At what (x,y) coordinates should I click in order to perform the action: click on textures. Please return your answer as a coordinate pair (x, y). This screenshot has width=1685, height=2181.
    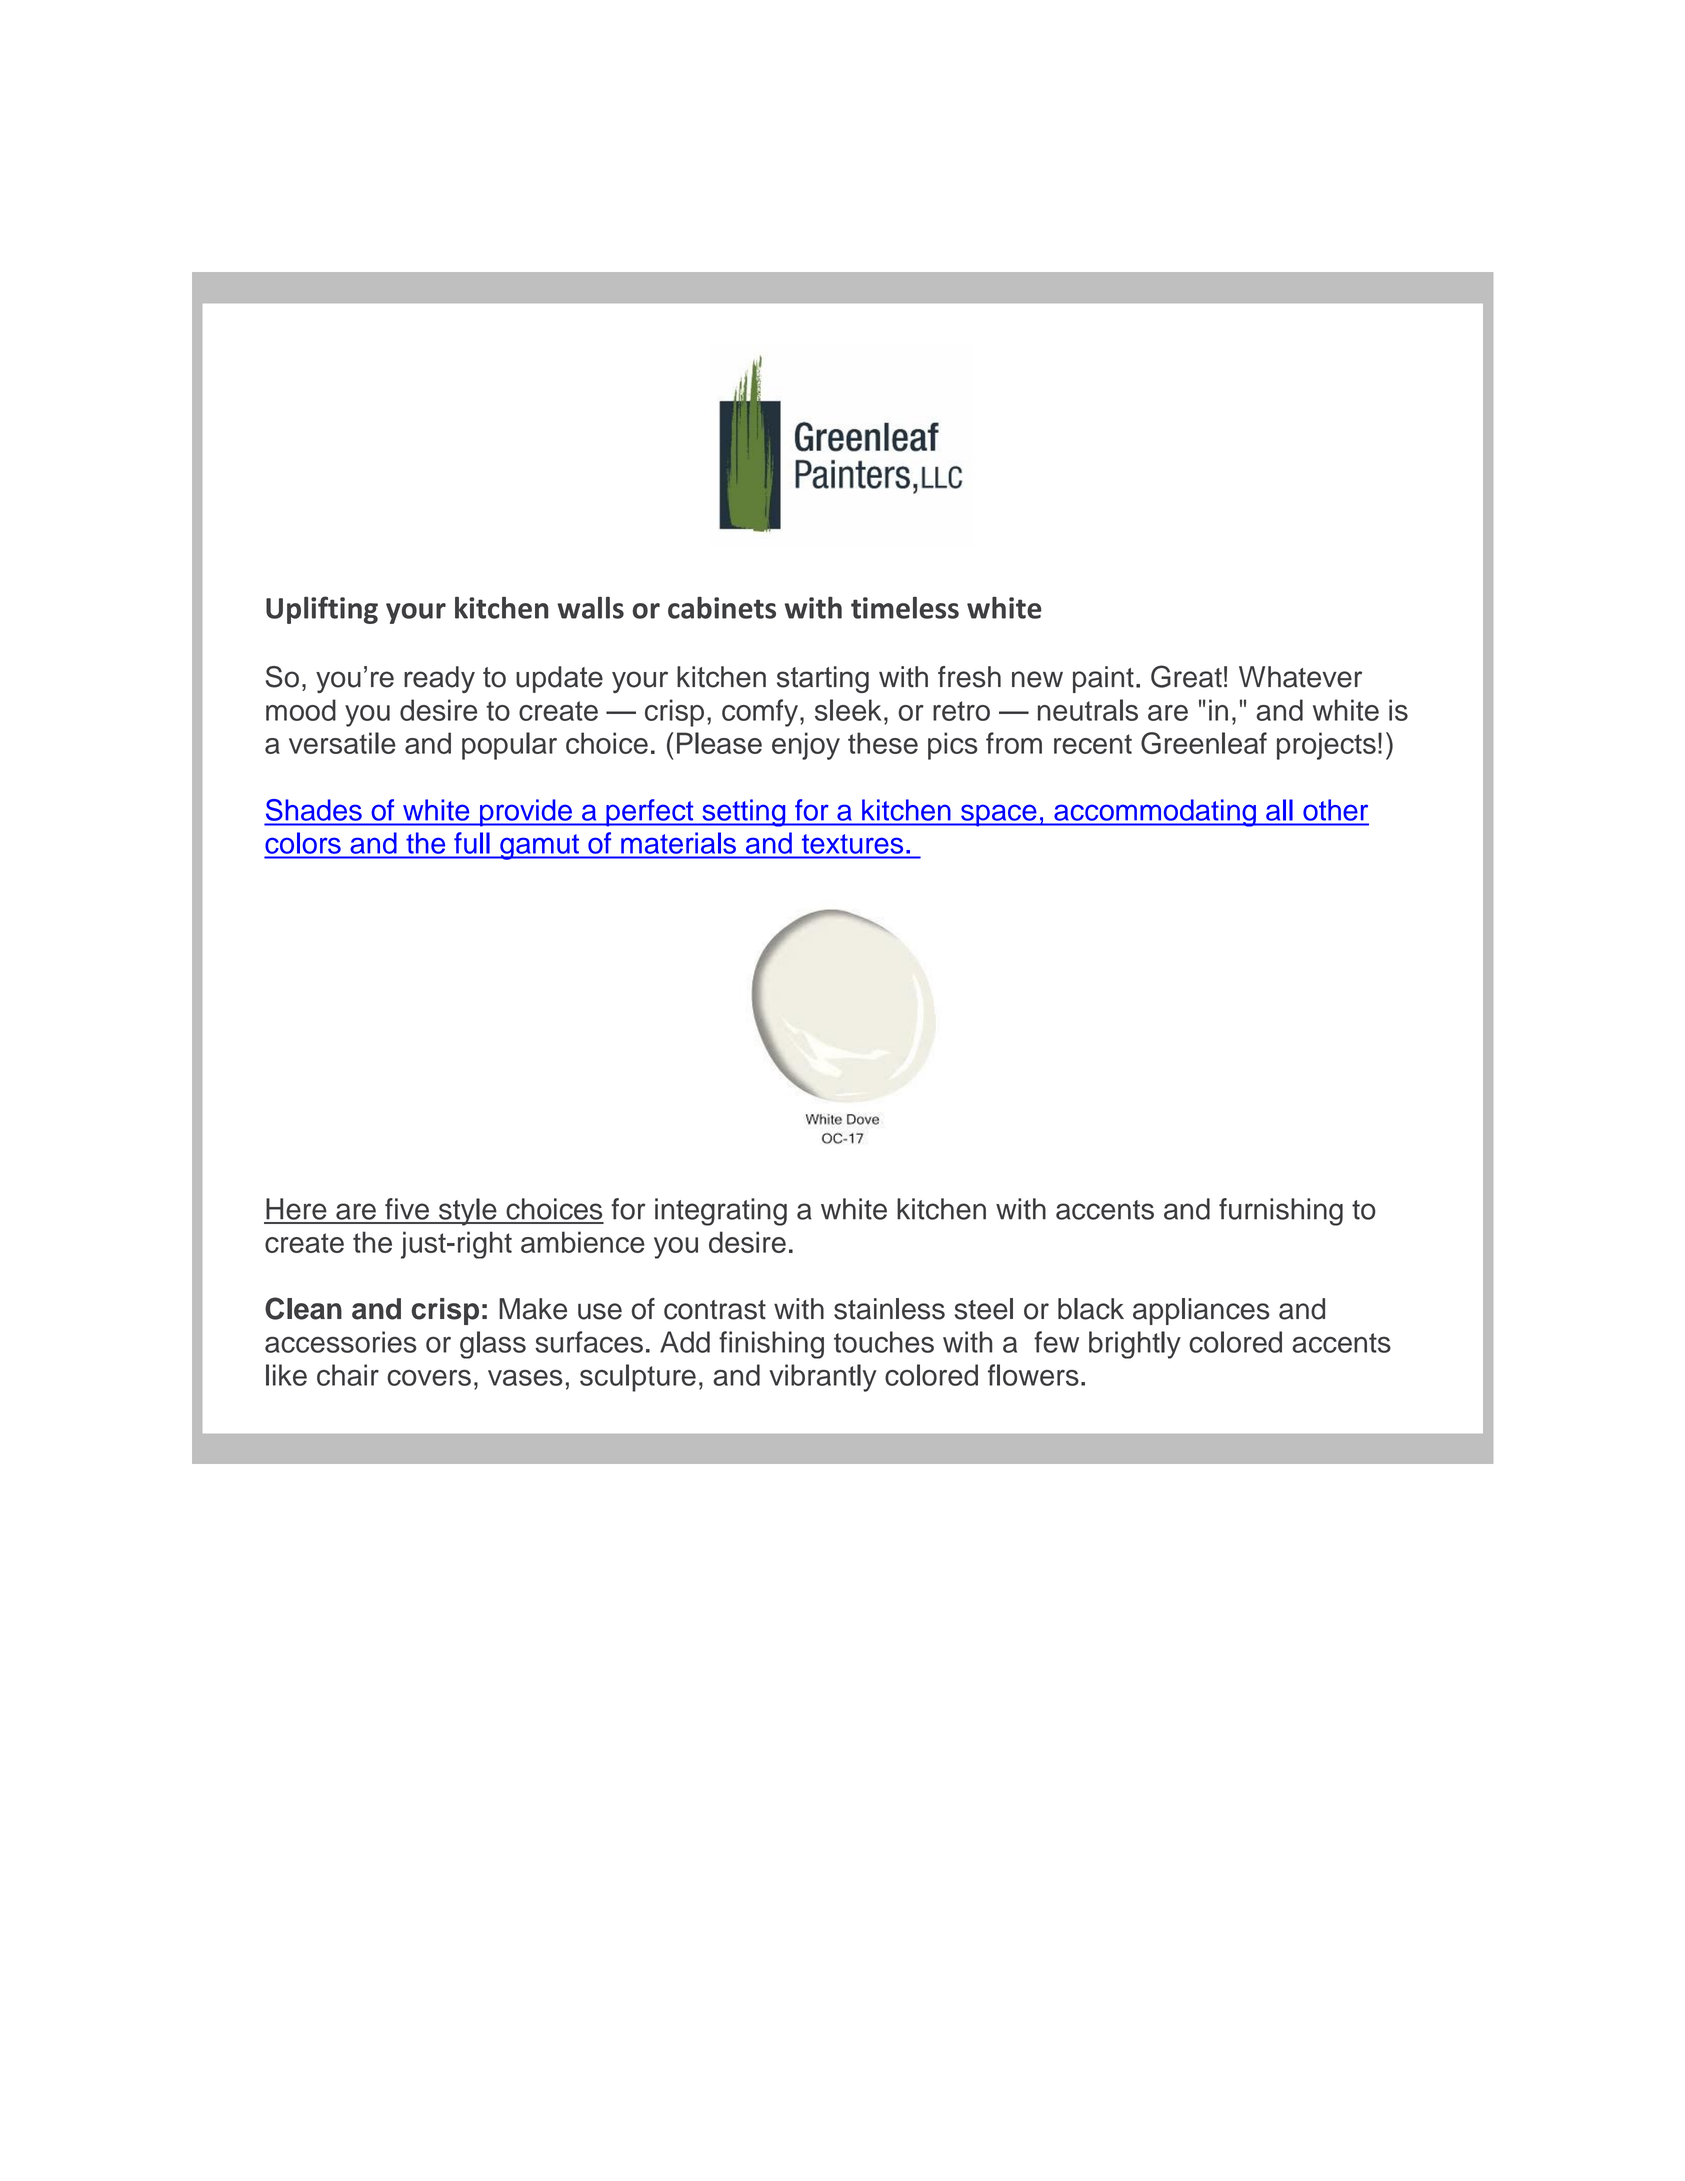
    Looking at the image, I should click on (852, 844).
